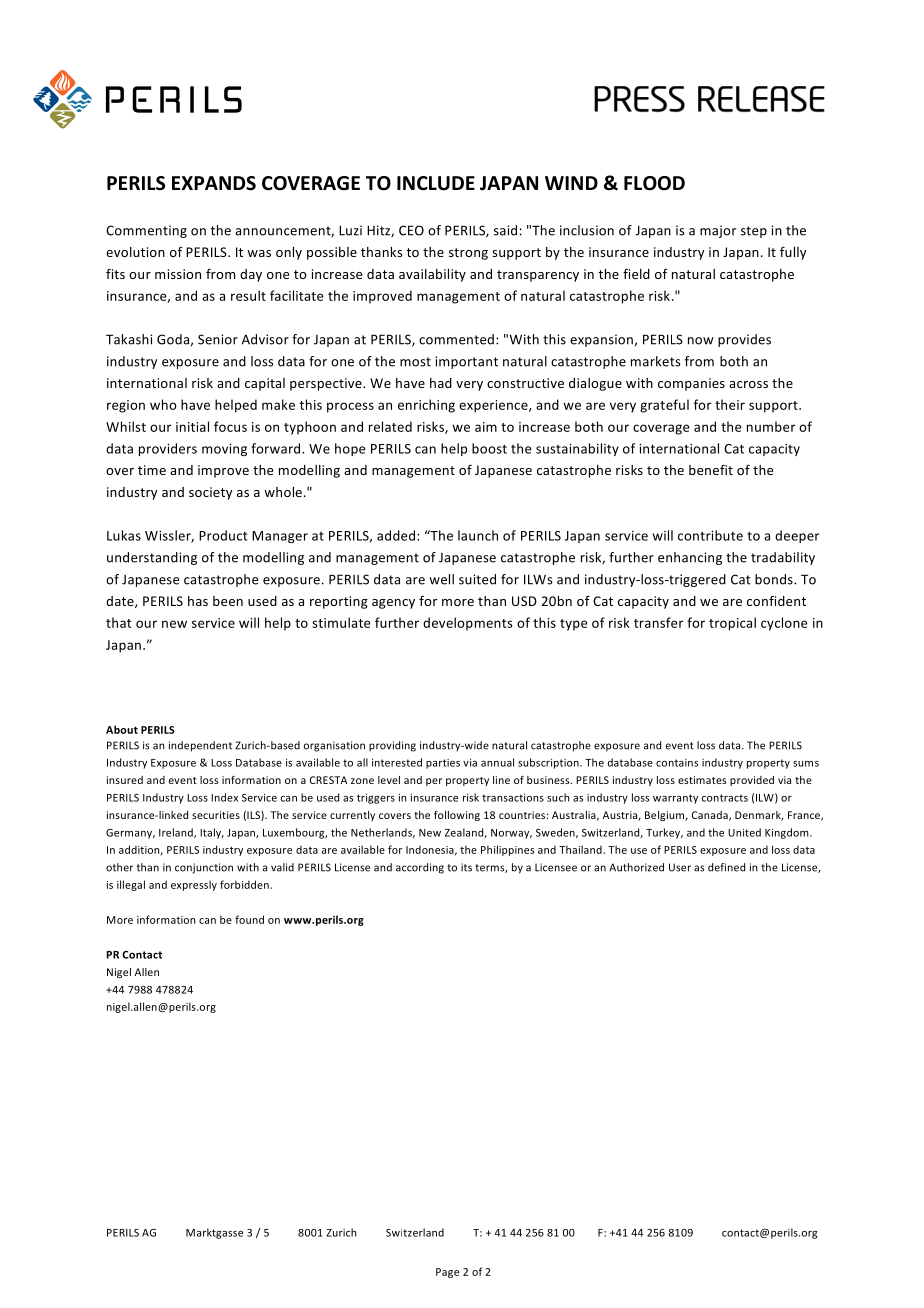  I want to click on contains, so click(677, 763).
